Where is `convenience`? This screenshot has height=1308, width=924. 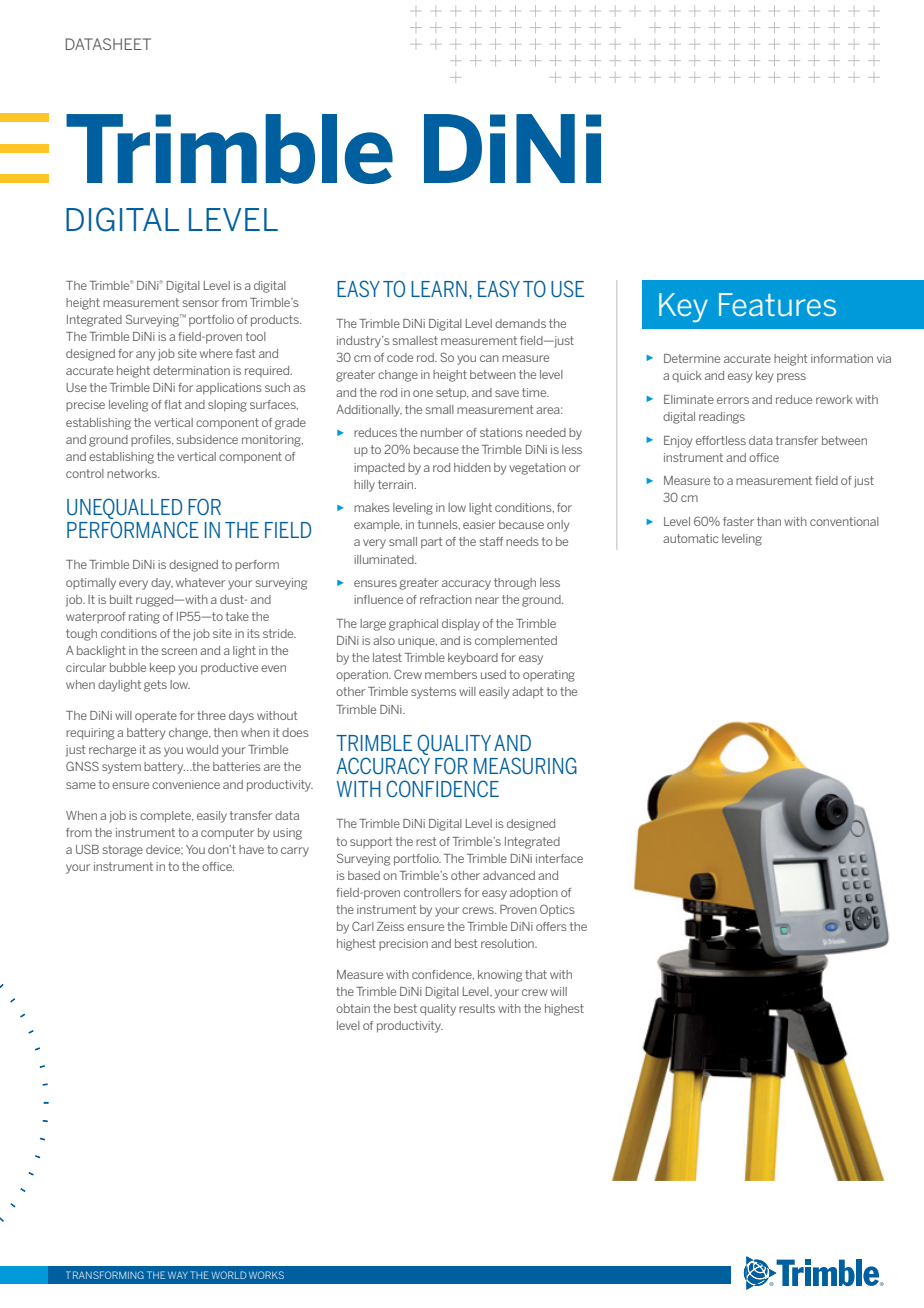 convenience is located at coordinates (186, 784).
